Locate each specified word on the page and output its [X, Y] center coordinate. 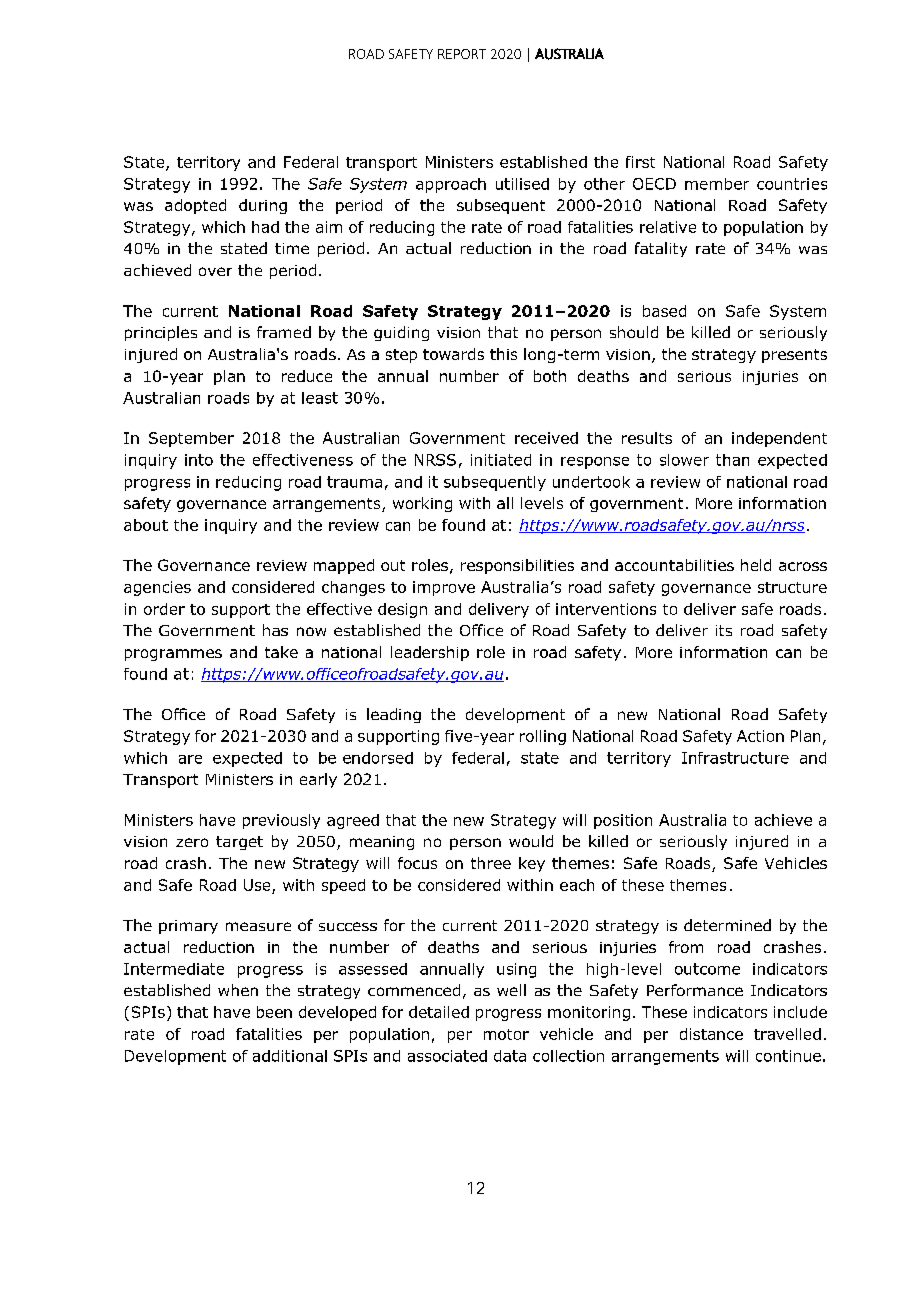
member [717, 184]
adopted [195, 206]
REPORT [462, 54]
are [190, 759]
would [531, 841]
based [664, 311]
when [238, 990]
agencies [157, 588]
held [756, 565]
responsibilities [517, 566]
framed [284, 332]
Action [760, 736]
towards [453, 354]
